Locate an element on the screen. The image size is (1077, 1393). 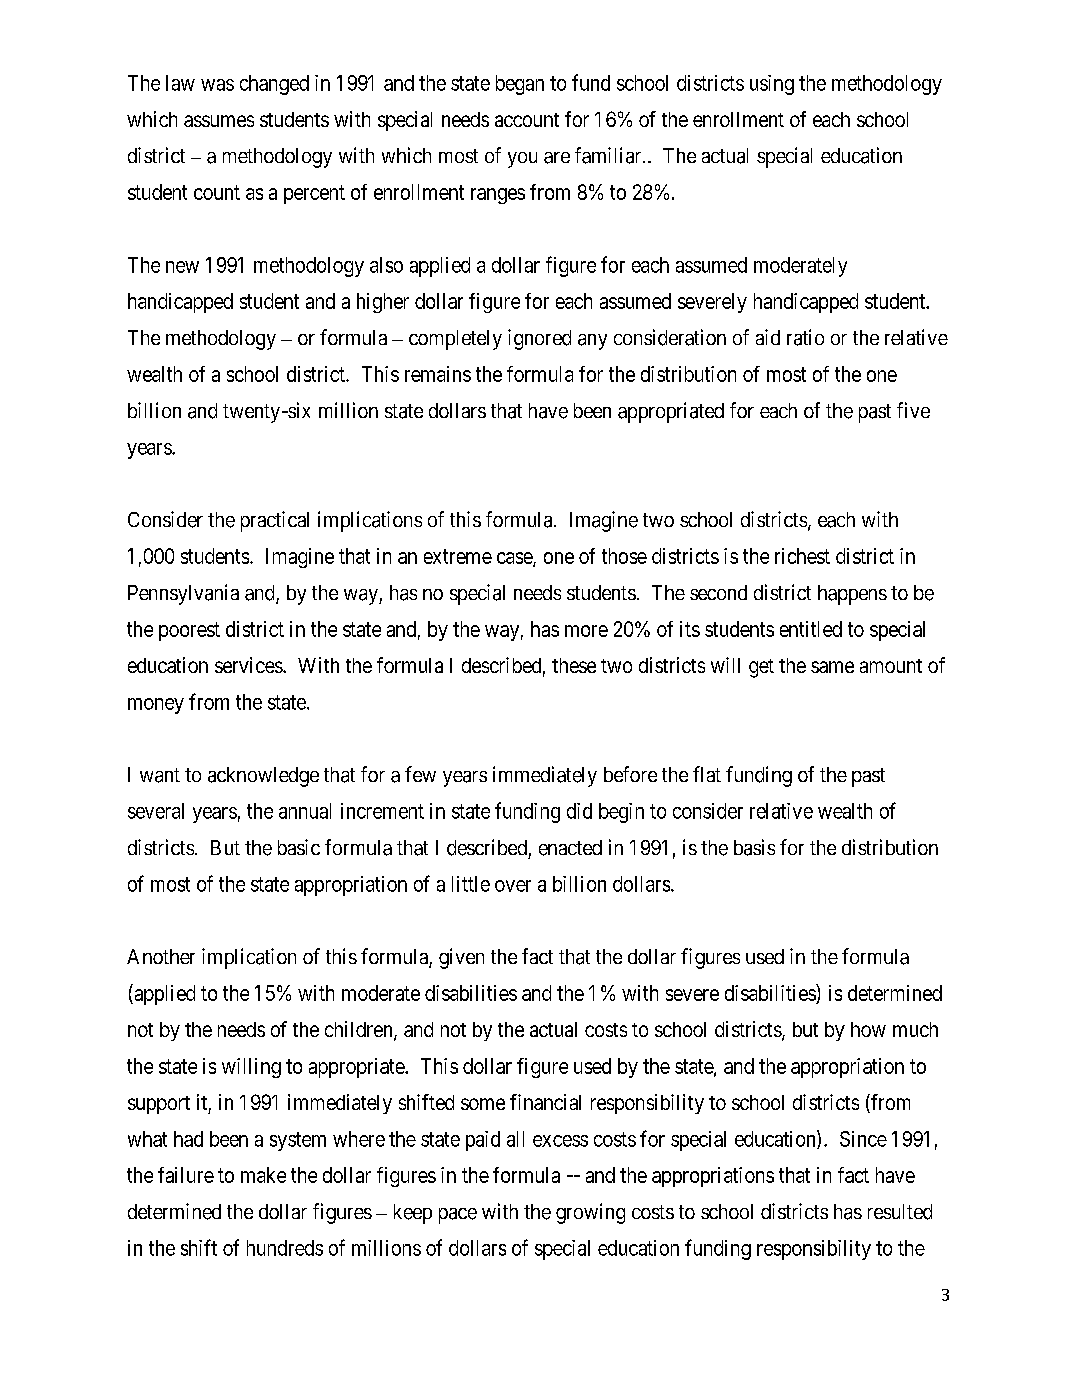
richest is located at coordinates (802, 556).
